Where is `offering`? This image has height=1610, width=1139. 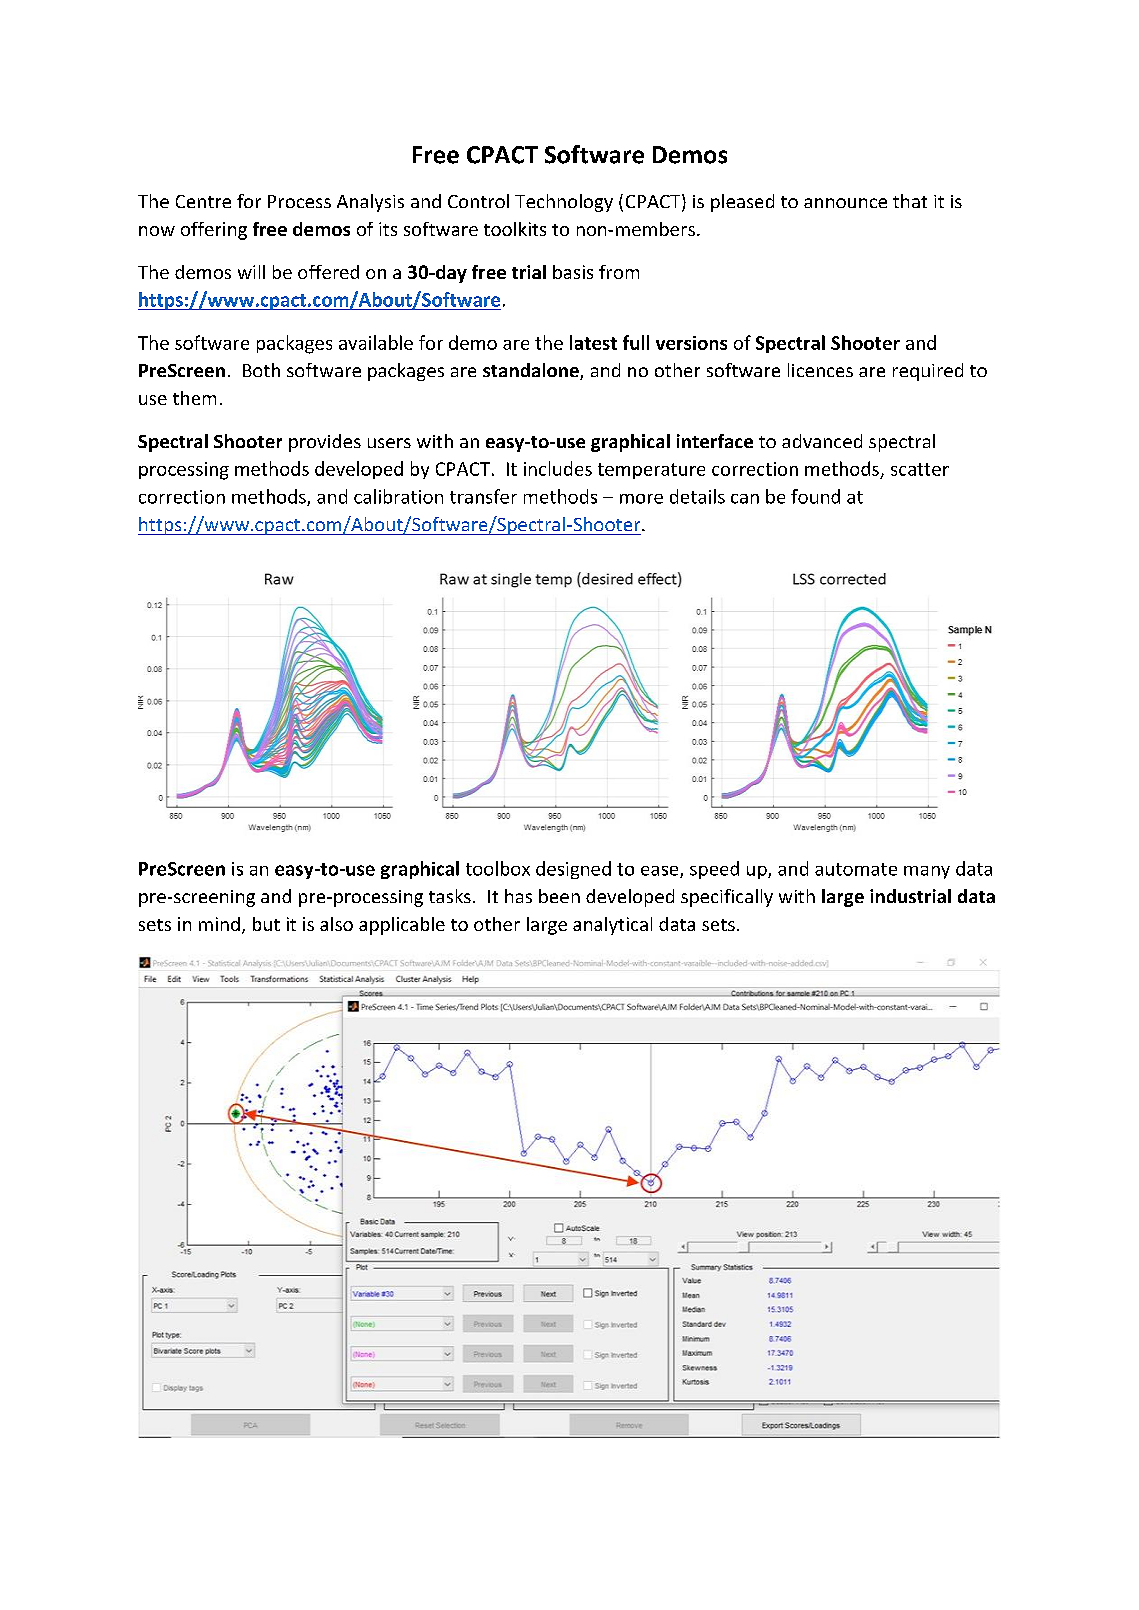 offering is located at coordinates (214, 231).
